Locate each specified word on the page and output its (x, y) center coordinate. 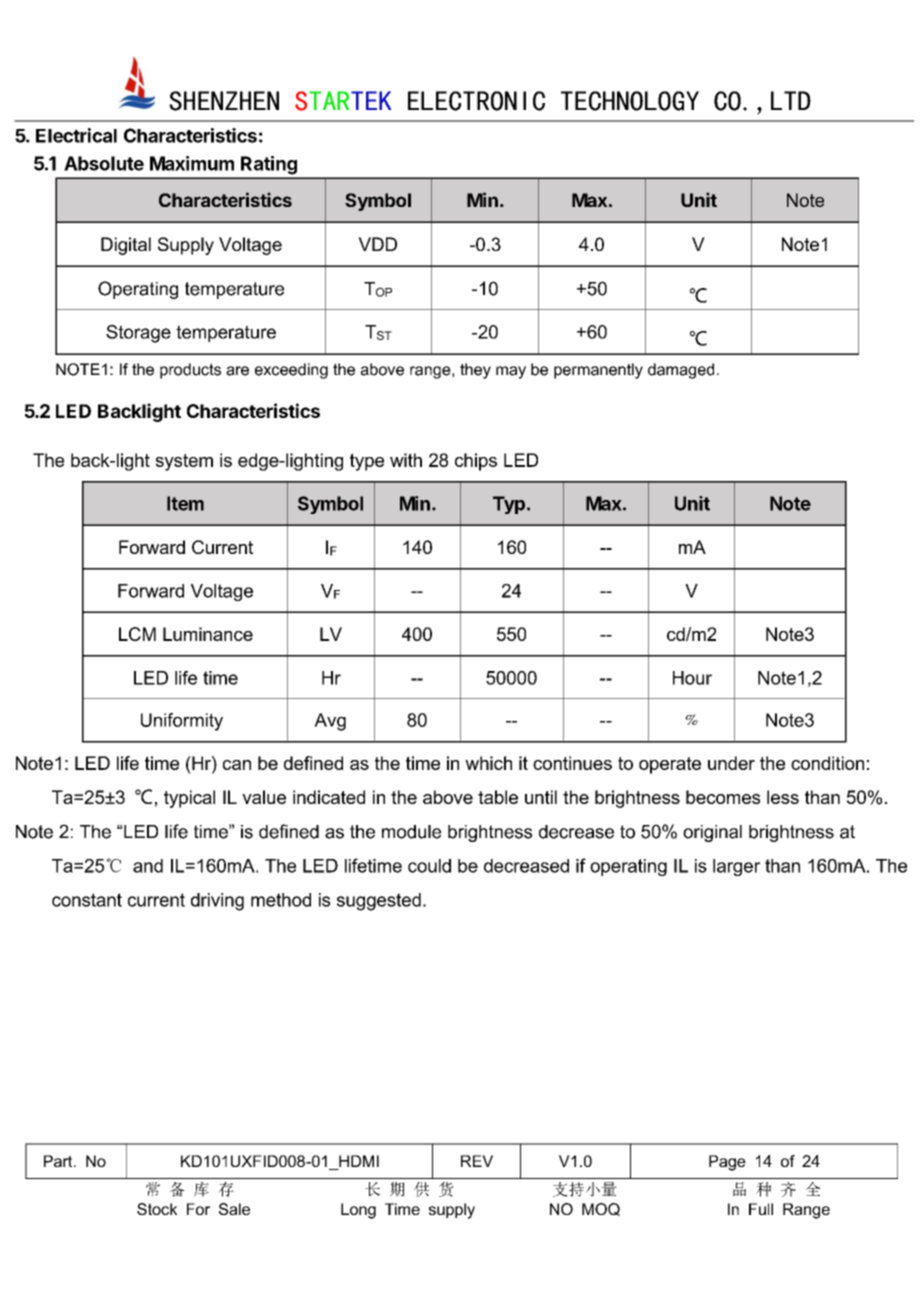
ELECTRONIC (476, 101)
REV (477, 1161)
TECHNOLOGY (630, 101)
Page (727, 1163)
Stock (157, 1209)
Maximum (192, 163)
